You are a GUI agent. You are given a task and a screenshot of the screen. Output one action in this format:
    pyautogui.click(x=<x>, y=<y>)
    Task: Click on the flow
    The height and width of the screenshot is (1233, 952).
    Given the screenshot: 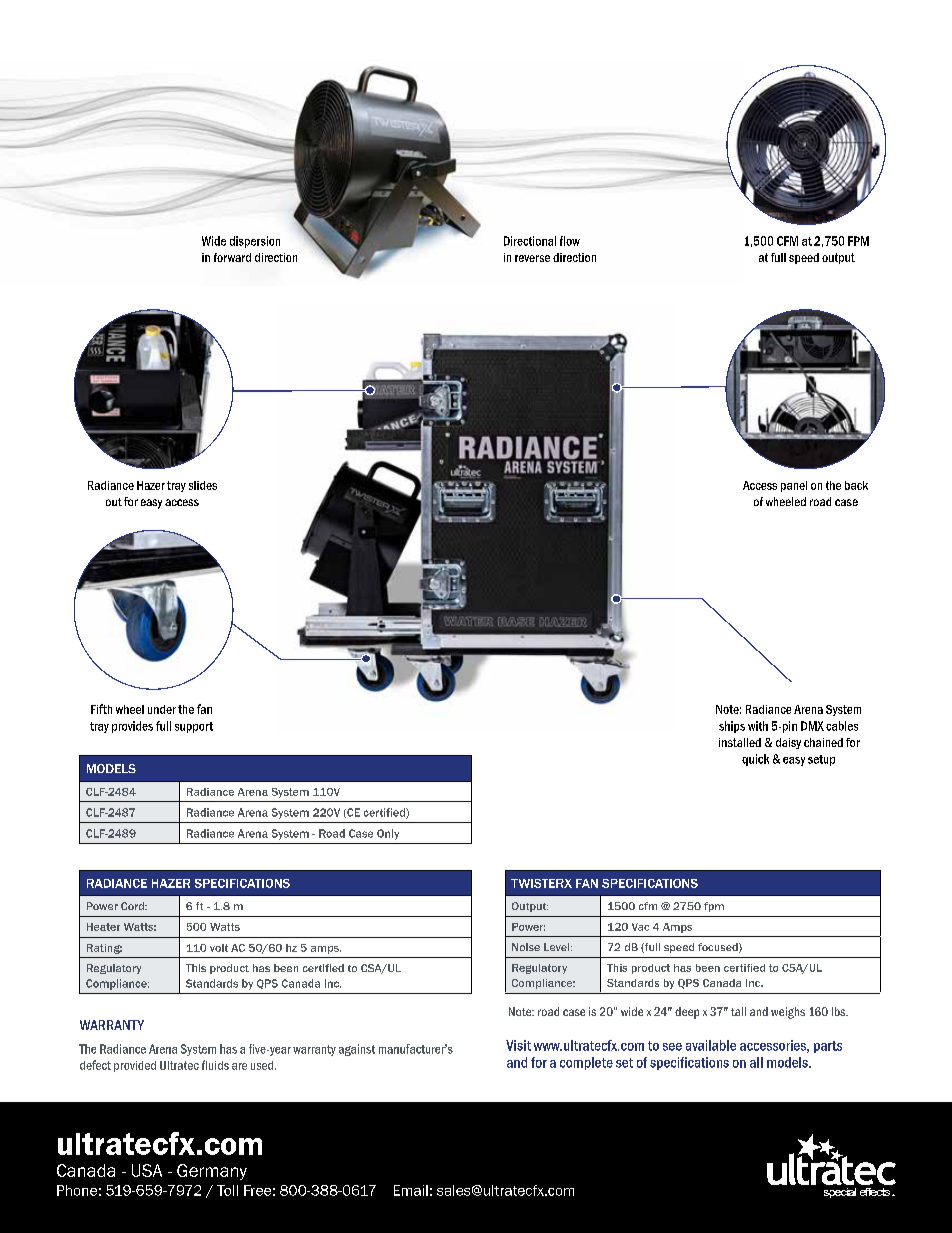 What is the action you would take?
    pyautogui.click(x=570, y=241)
